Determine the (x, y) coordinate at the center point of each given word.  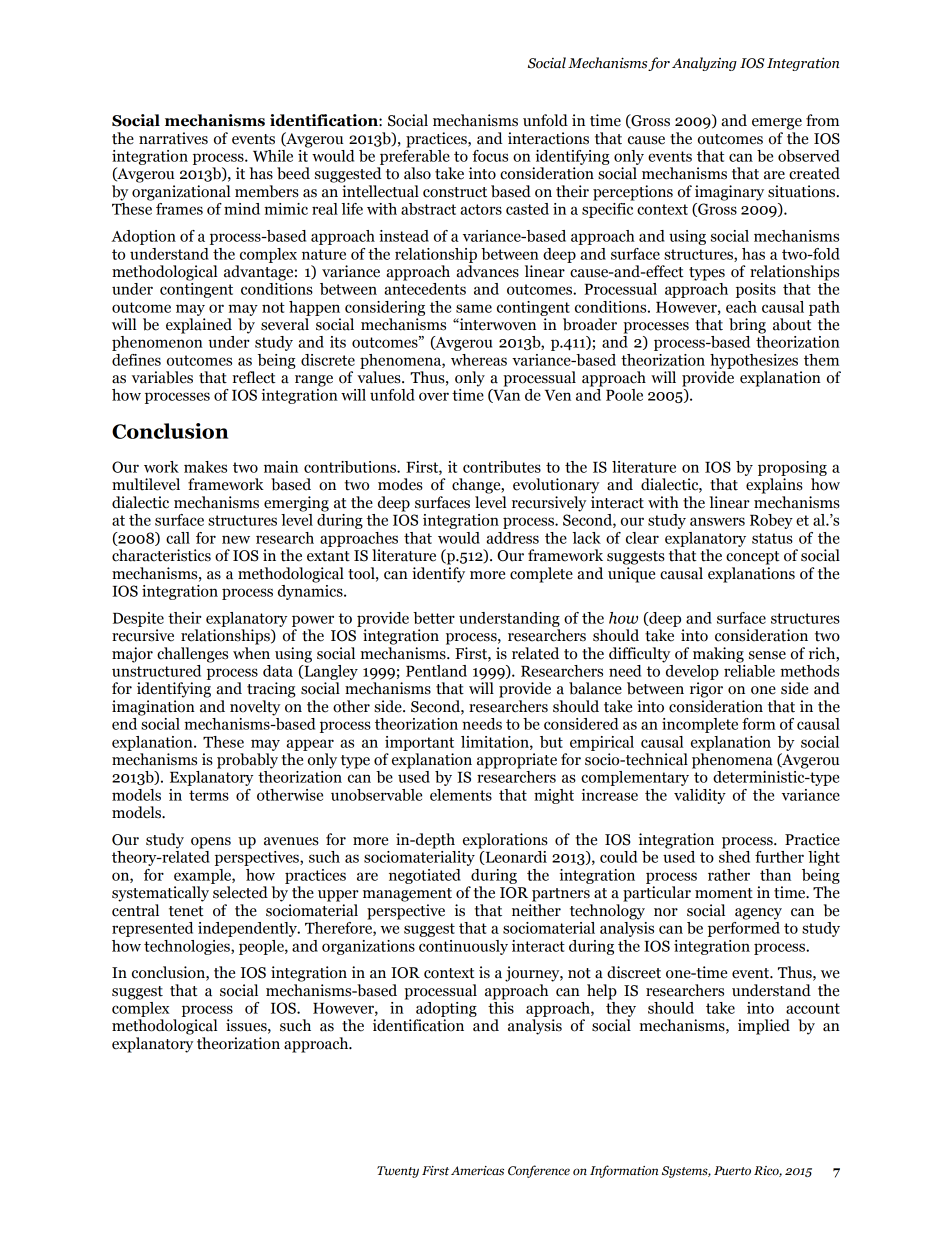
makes (205, 467)
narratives (173, 138)
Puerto (732, 1171)
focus (490, 156)
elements (461, 795)
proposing (792, 468)
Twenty (398, 1172)
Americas (477, 1170)
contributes (502, 467)
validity (700, 796)
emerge (777, 124)
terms (209, 795)
